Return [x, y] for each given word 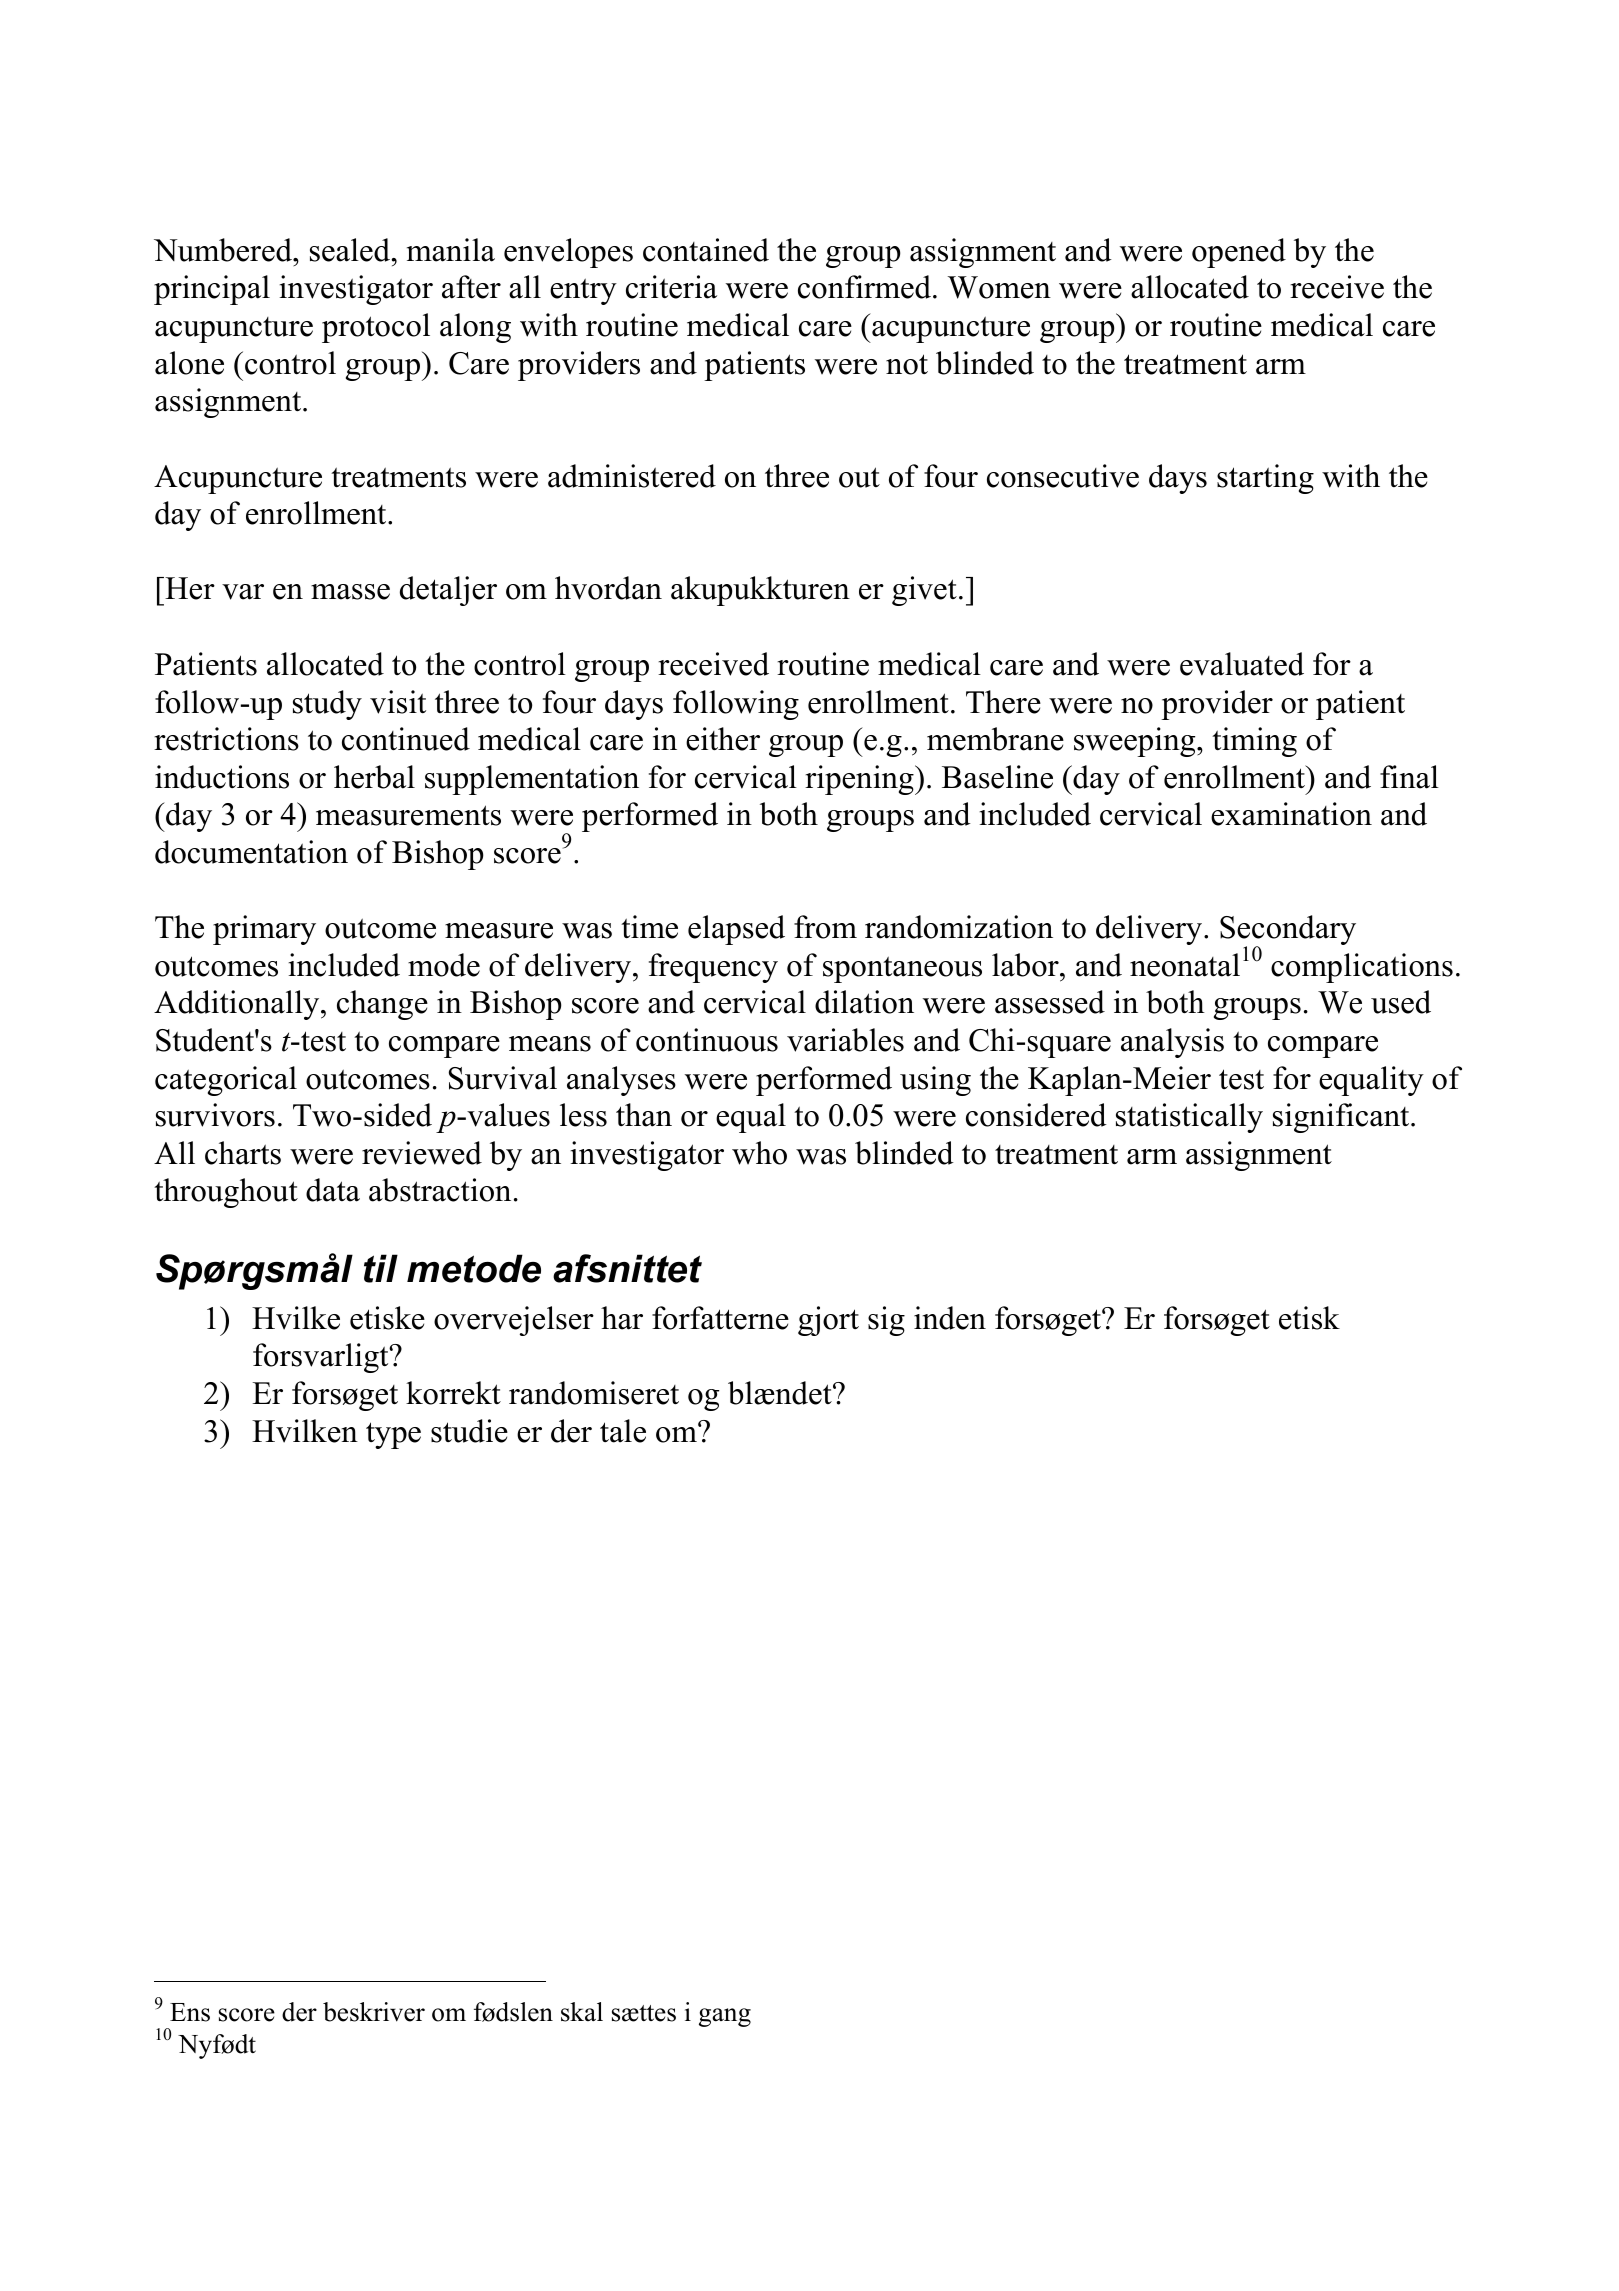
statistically [1189, 1118]
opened [1239, 253]
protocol [376, 328]
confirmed [866, 287]
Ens [190, 2012]
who [759, 1153]
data [333, 1190]
